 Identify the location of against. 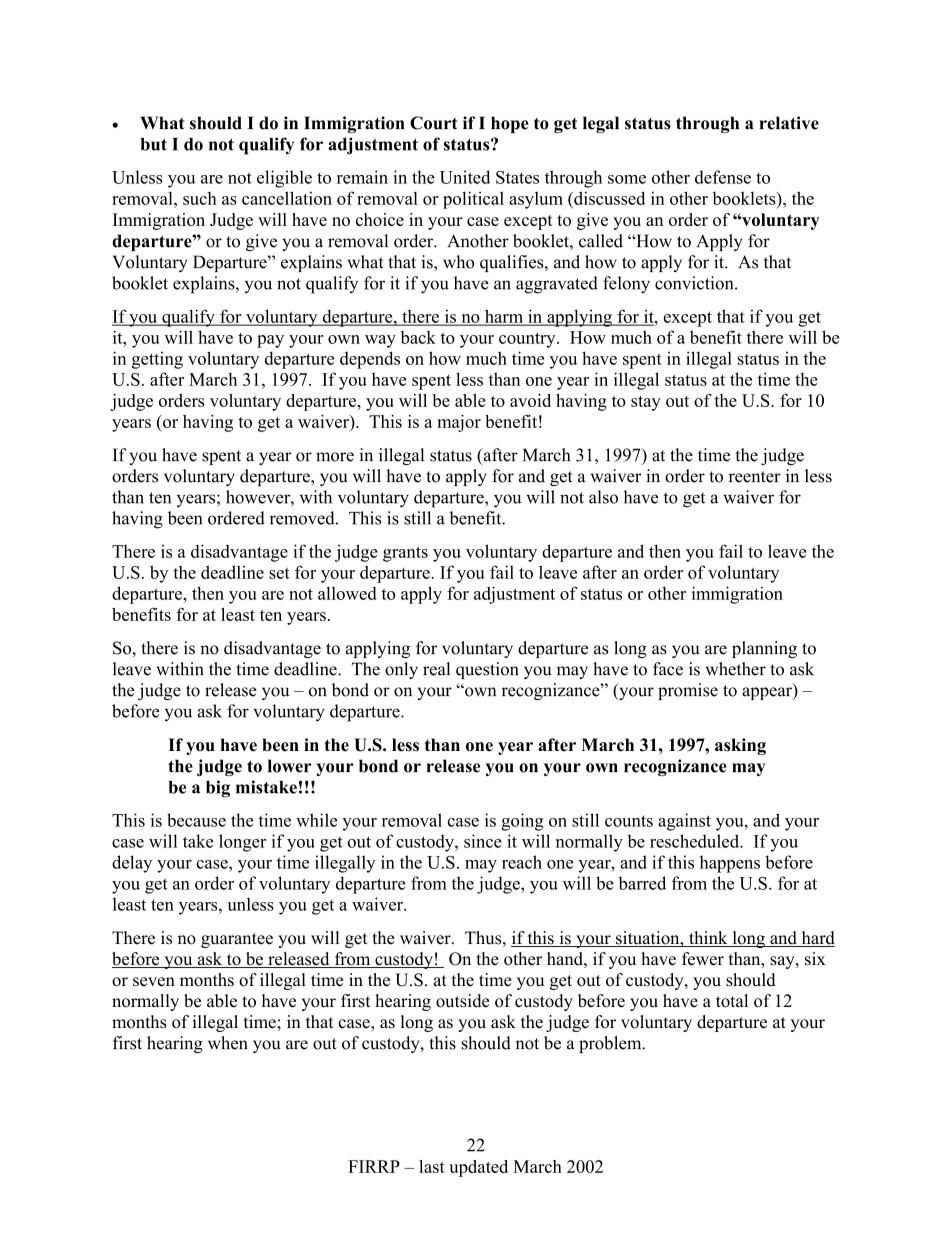
(684, 822).
